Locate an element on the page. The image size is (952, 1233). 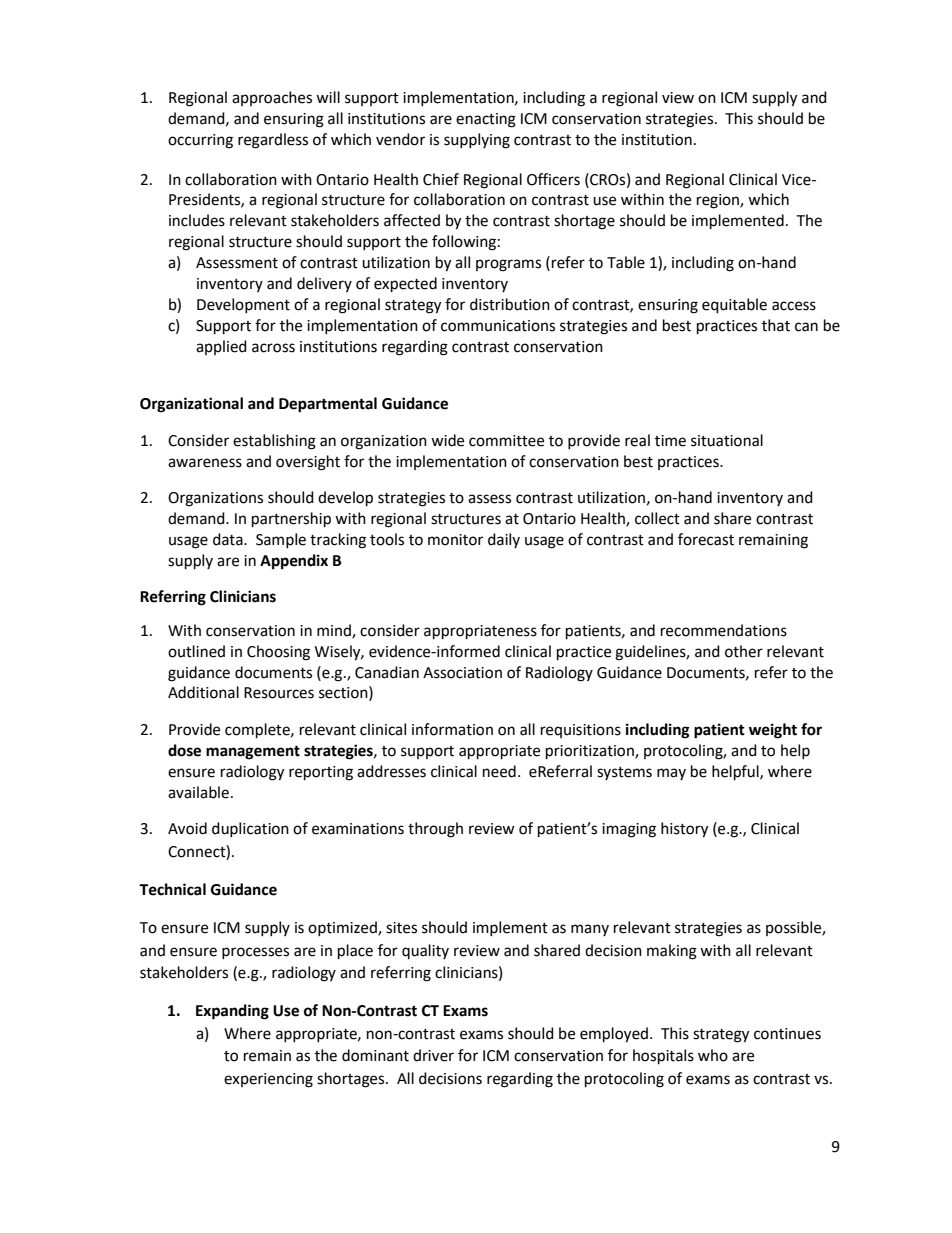
enacting is located at coordinates (486, 120).
